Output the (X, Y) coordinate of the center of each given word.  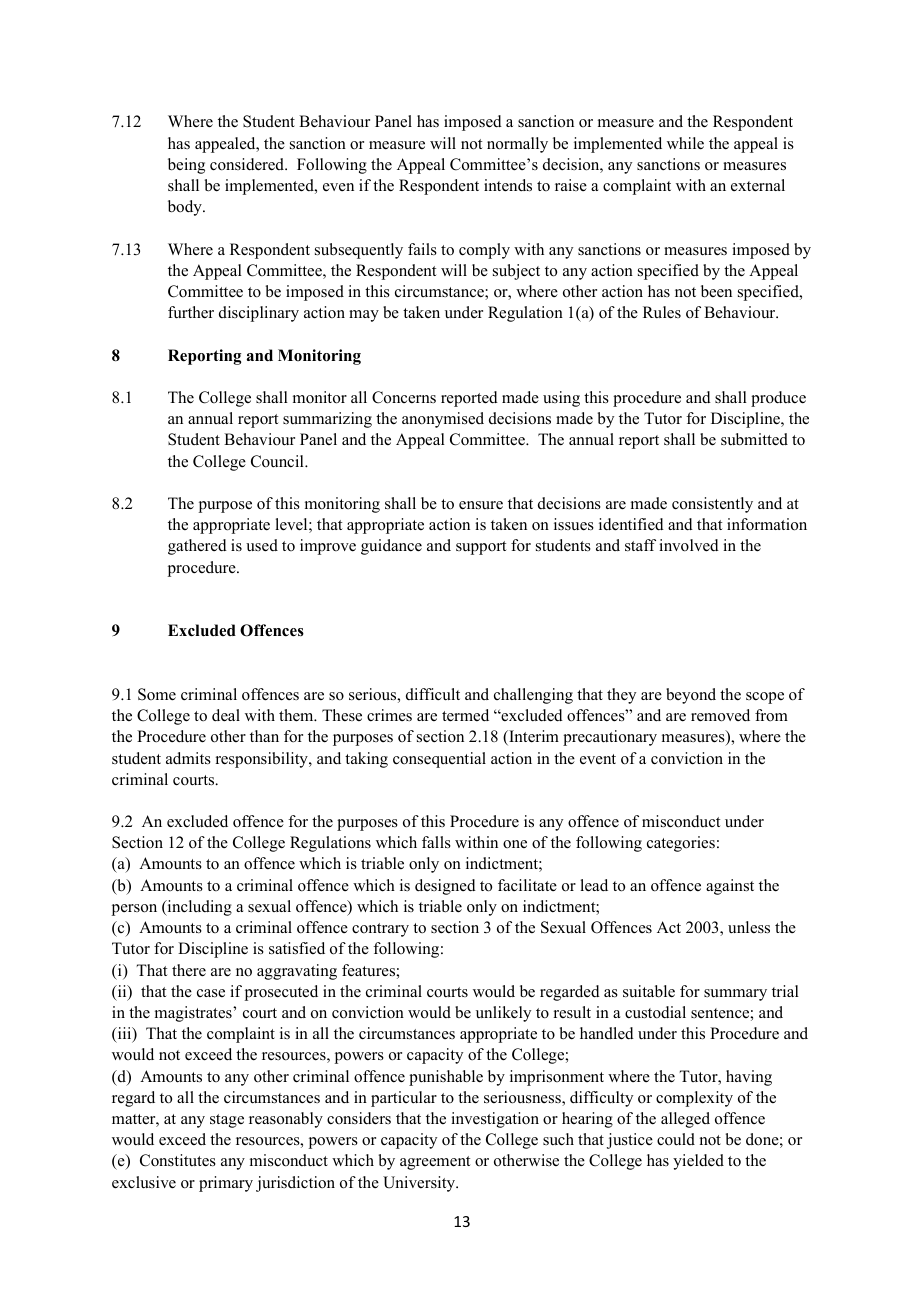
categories (681, 844)
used (262, 545)
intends (508, 185)
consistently (712, 505)
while (685, 143)
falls (436, 842)
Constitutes (178, 1160)
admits (188, 758)
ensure (481, 505)
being (186, 166)
